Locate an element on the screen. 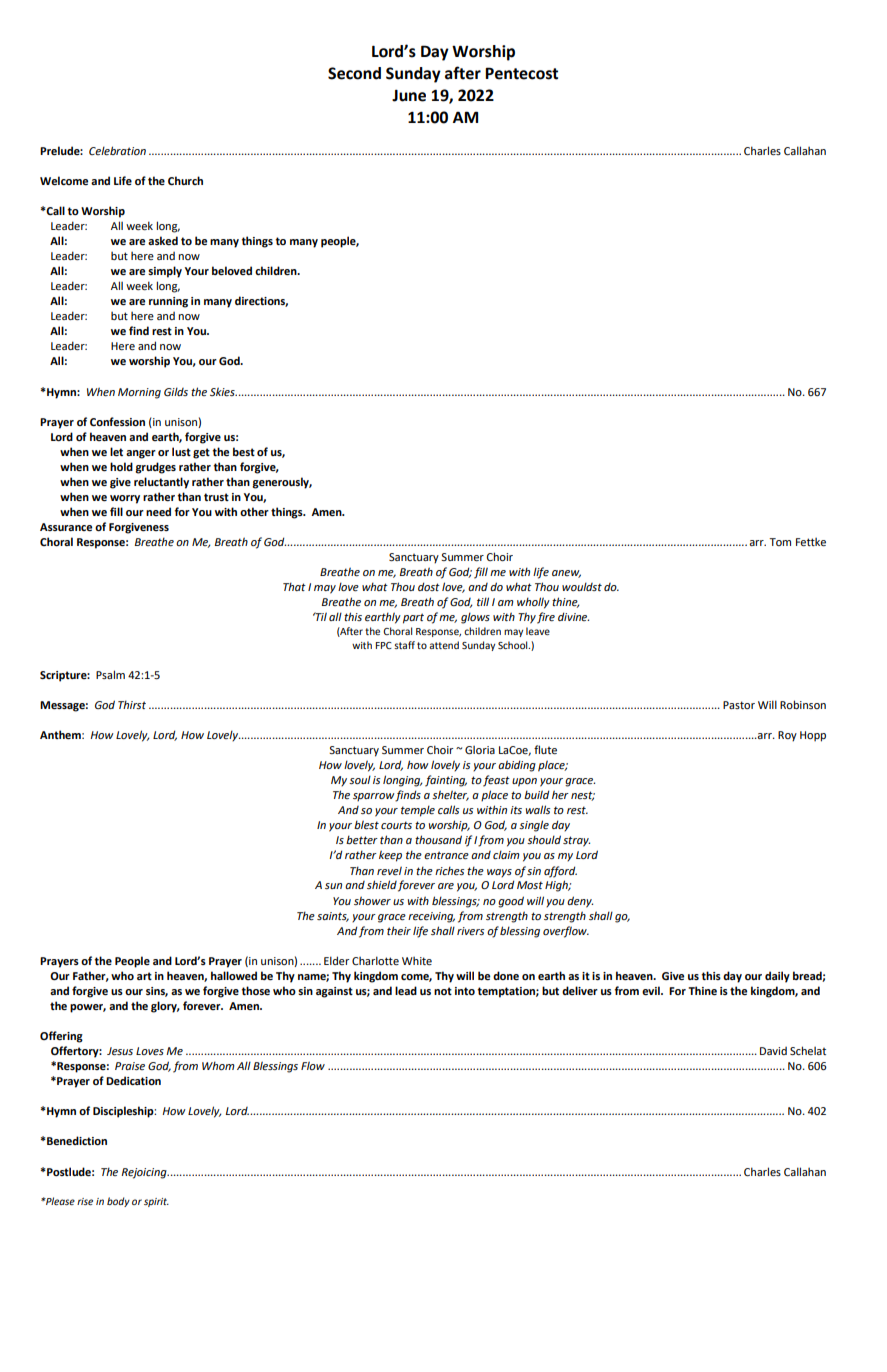  generously is located at coordinates (282, 483).
